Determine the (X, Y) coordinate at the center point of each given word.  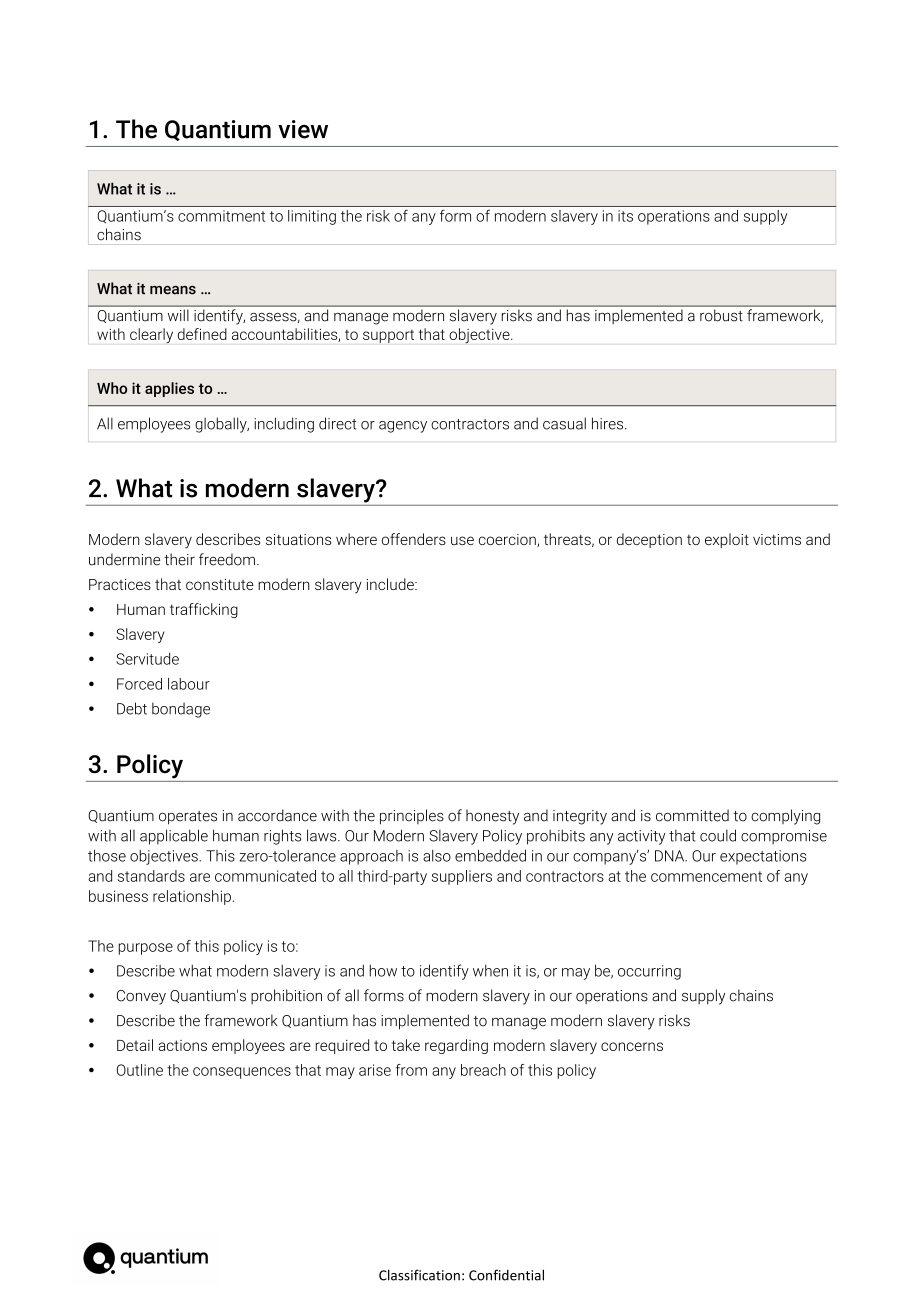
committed (692, 815)
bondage (181, 710)
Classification (419, 1275)
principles (412, 817)
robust (721, 315)
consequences (242, 1073)
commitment (221, 216)
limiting (312, 217)
